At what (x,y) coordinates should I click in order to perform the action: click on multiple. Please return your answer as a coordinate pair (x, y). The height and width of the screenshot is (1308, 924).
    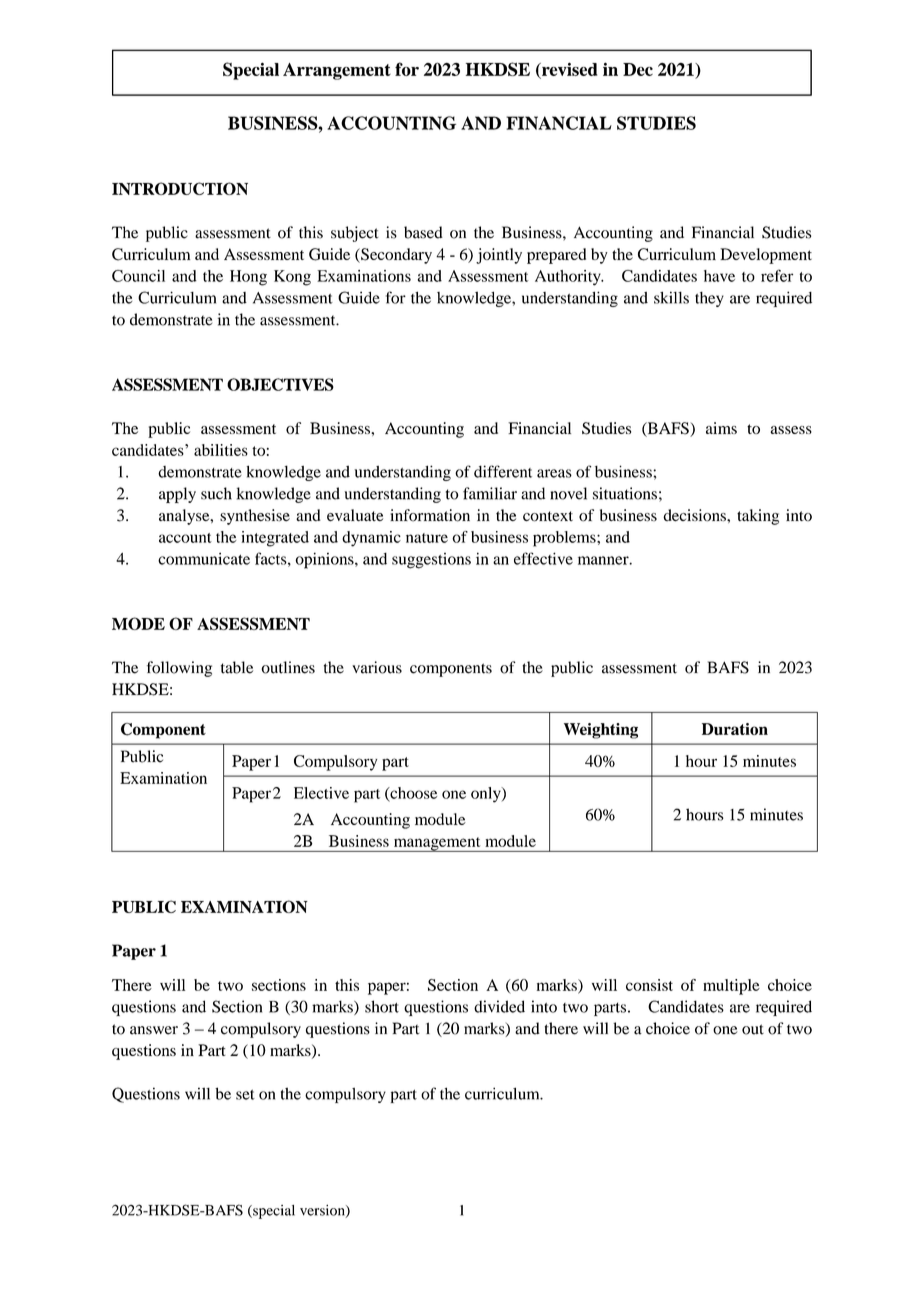
    Looking at the image, I should click on (731, 987).
